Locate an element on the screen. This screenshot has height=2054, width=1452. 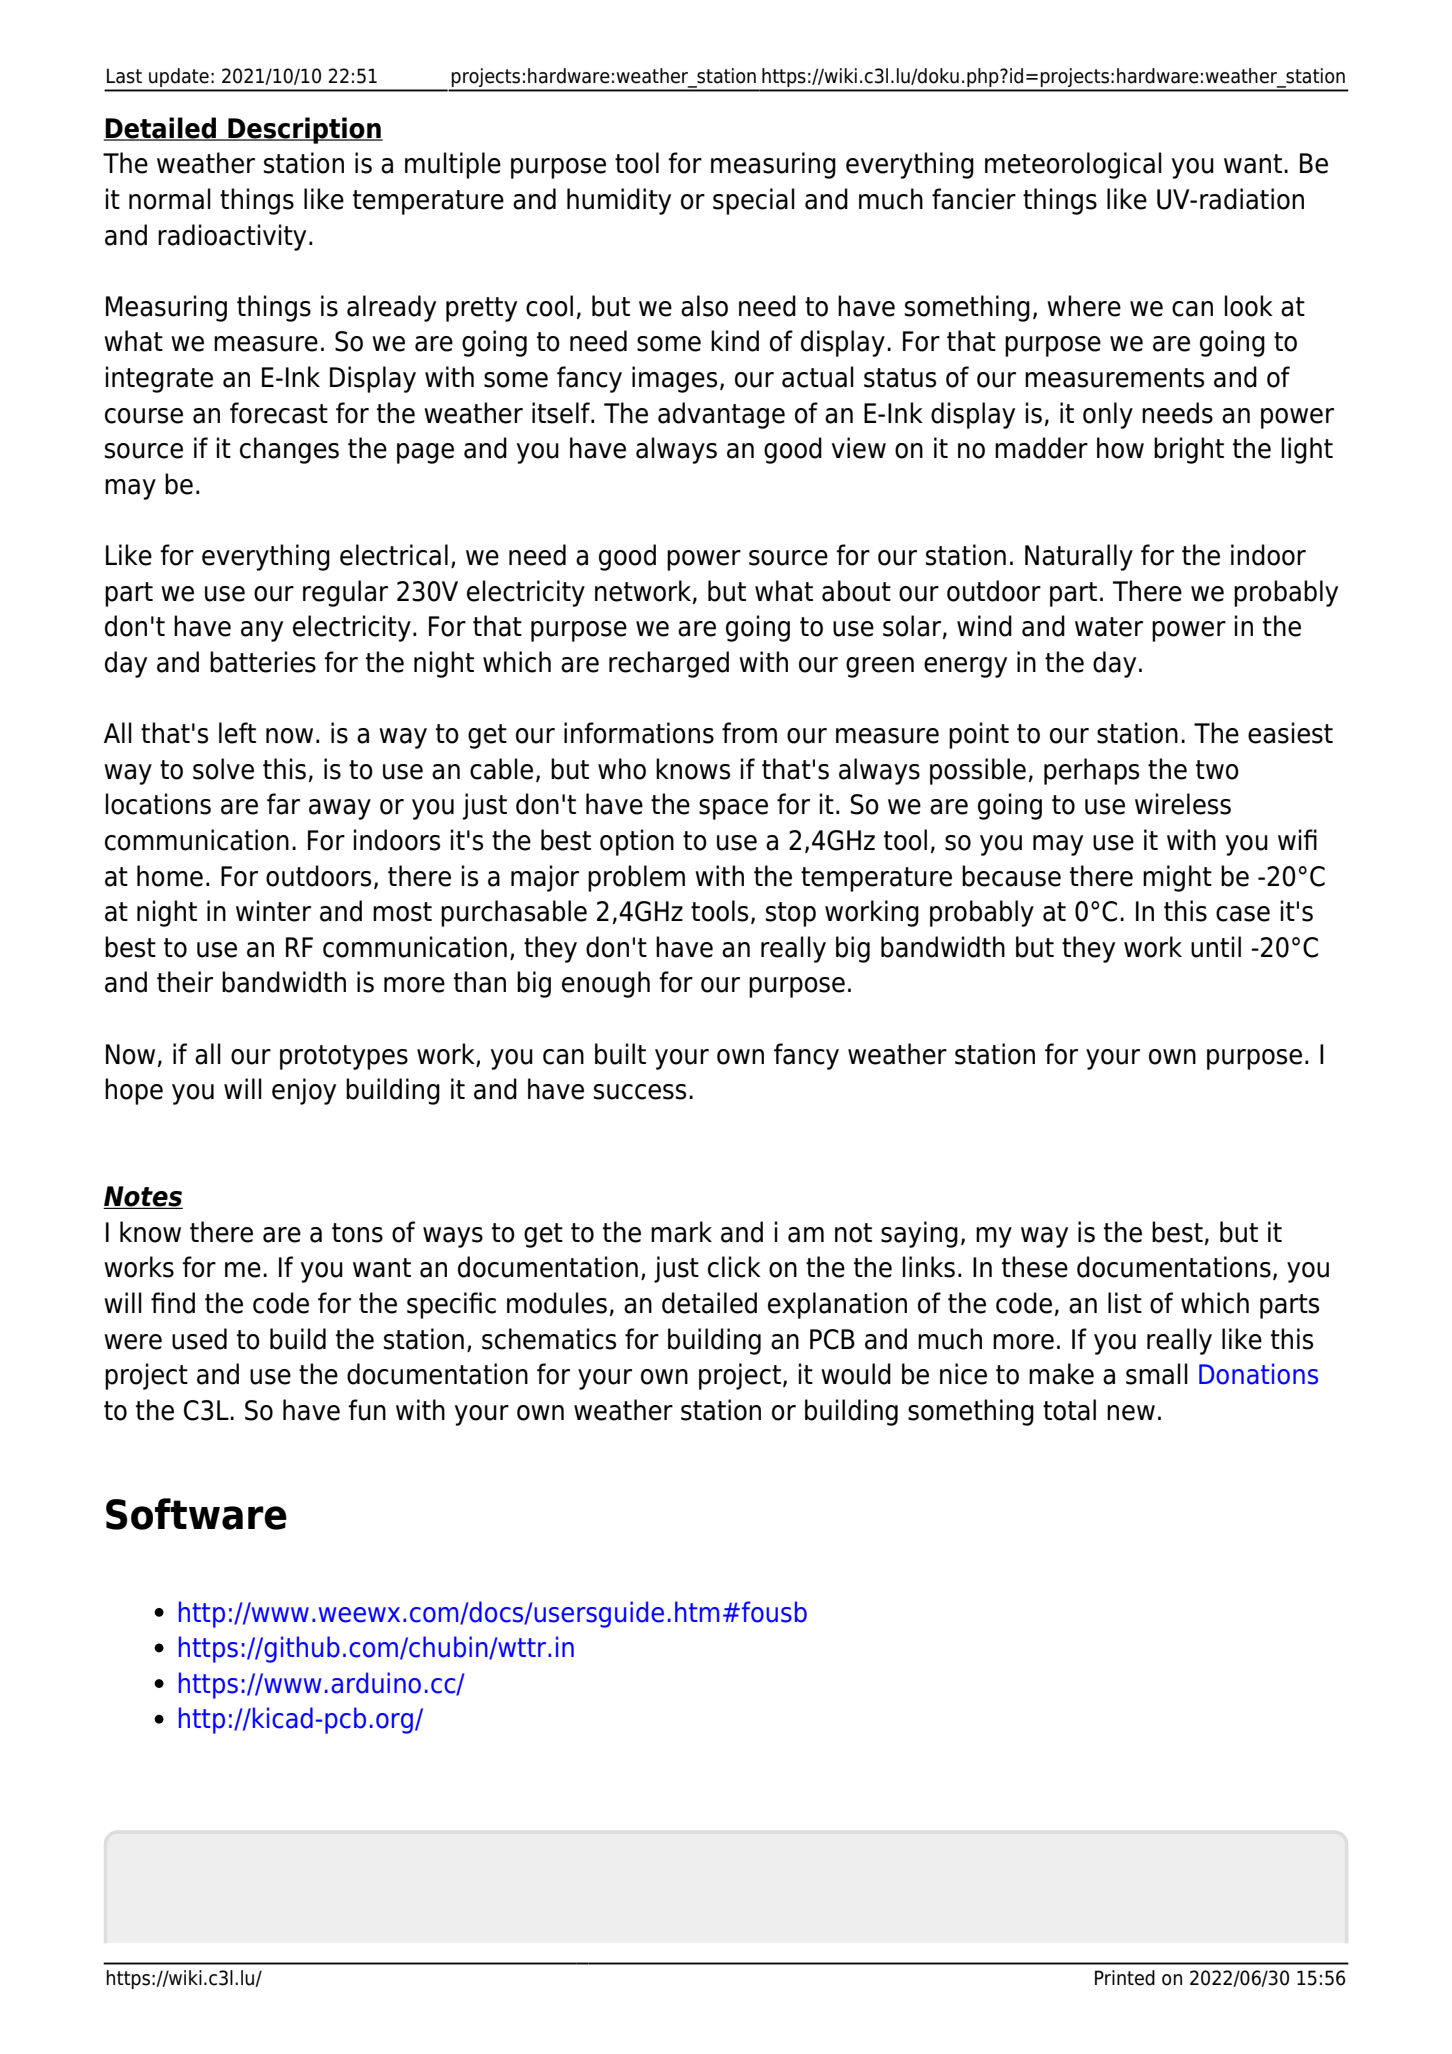
left is located at coordinates (237, 733).
